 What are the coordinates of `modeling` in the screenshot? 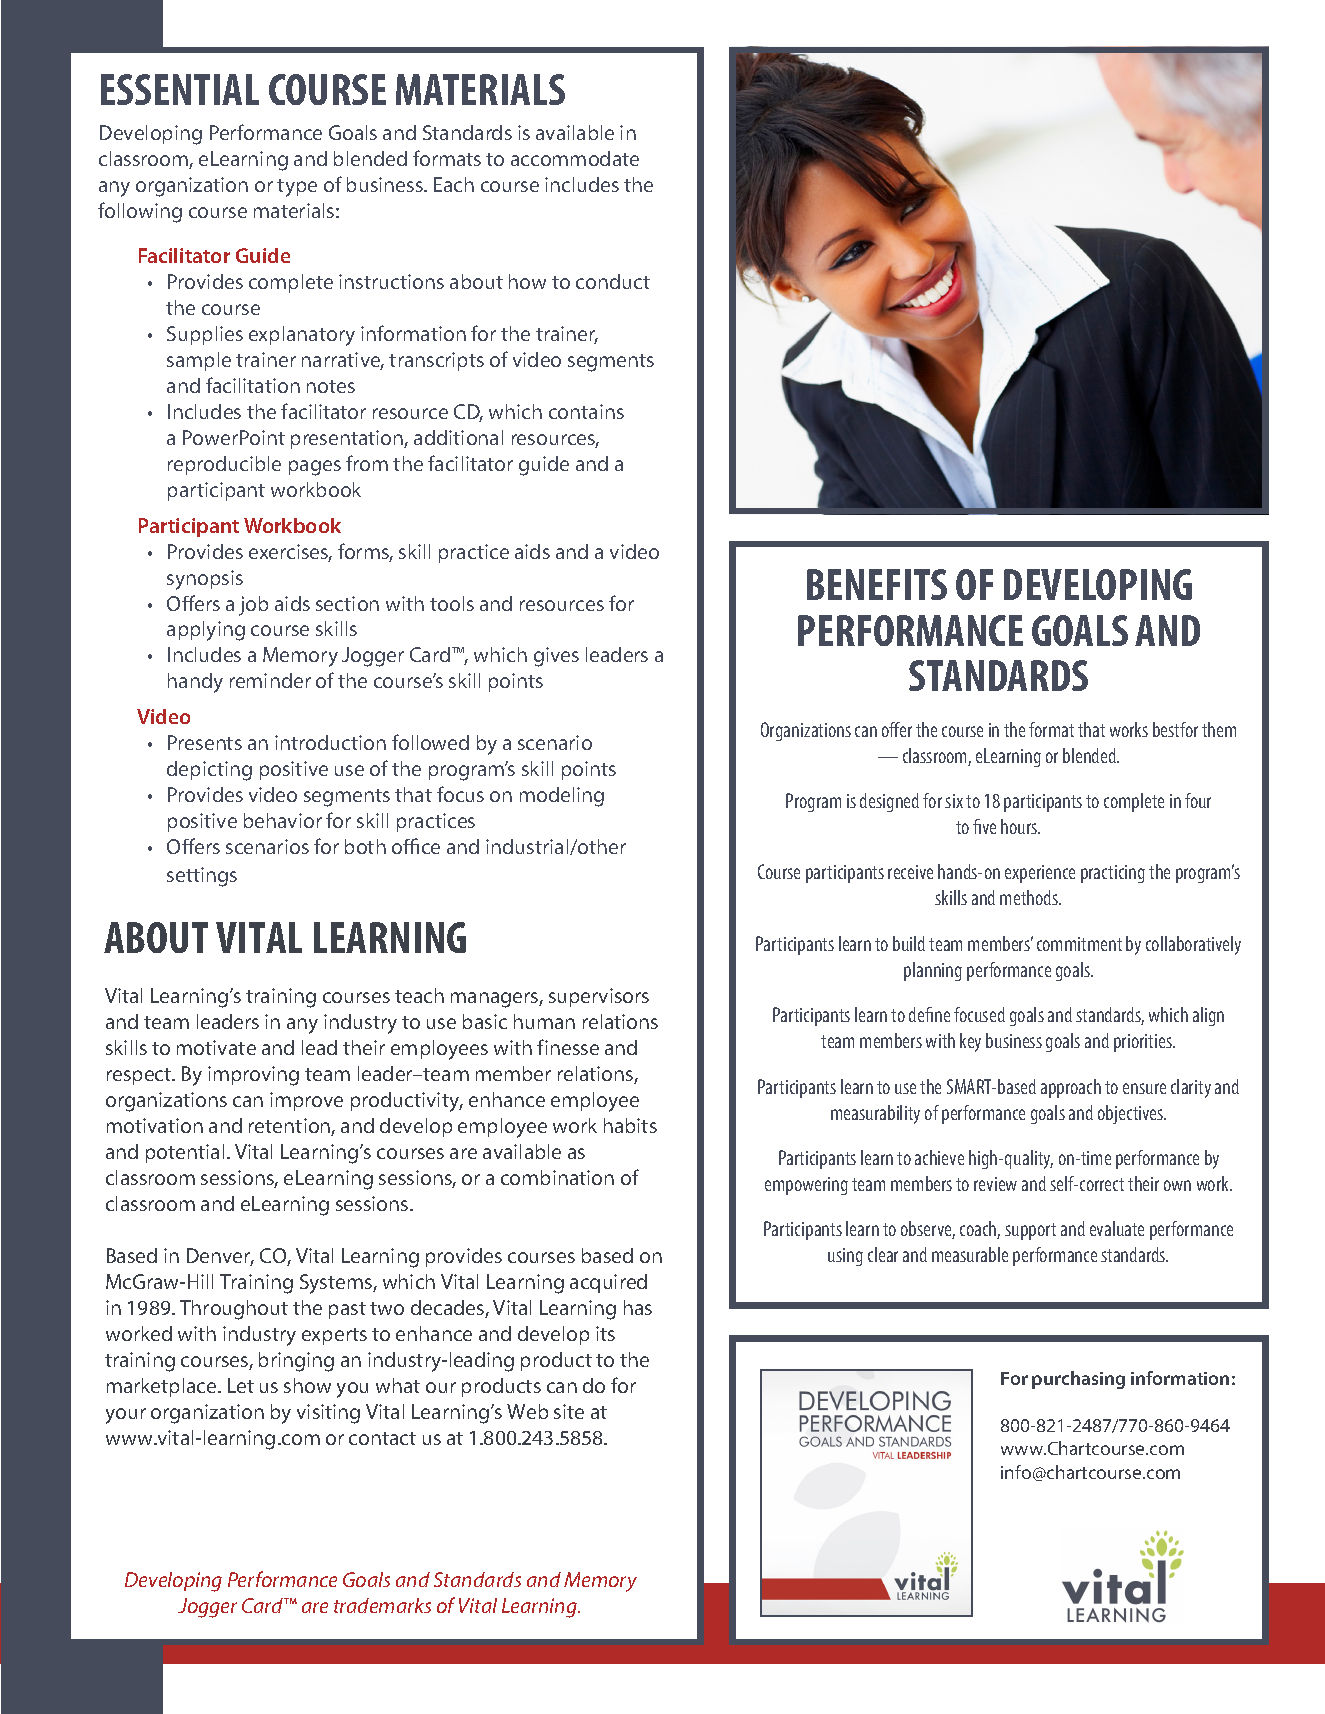 It's located at (562, 797).
